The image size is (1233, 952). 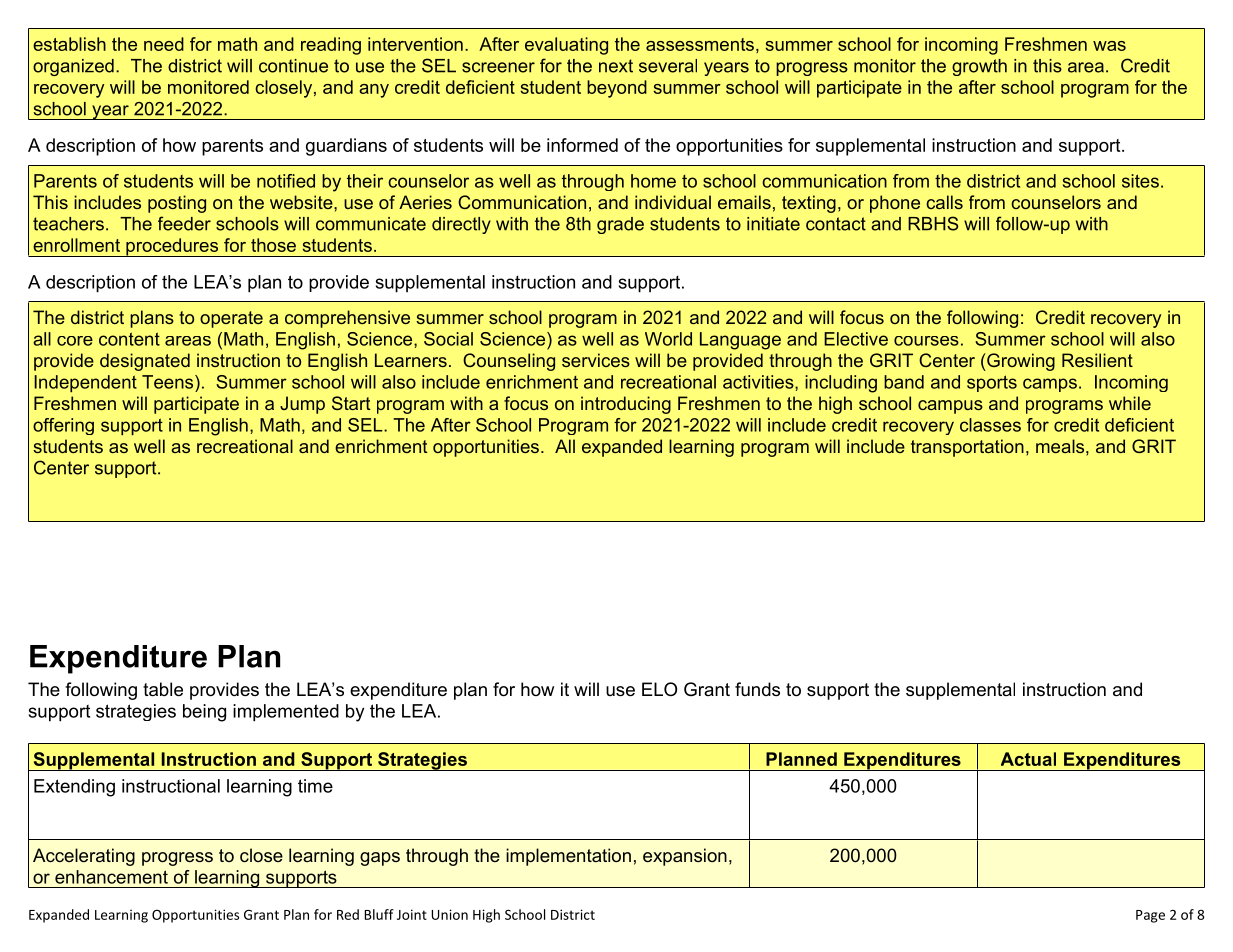 I want to click on Actual, so click(x=1028, y=759).
